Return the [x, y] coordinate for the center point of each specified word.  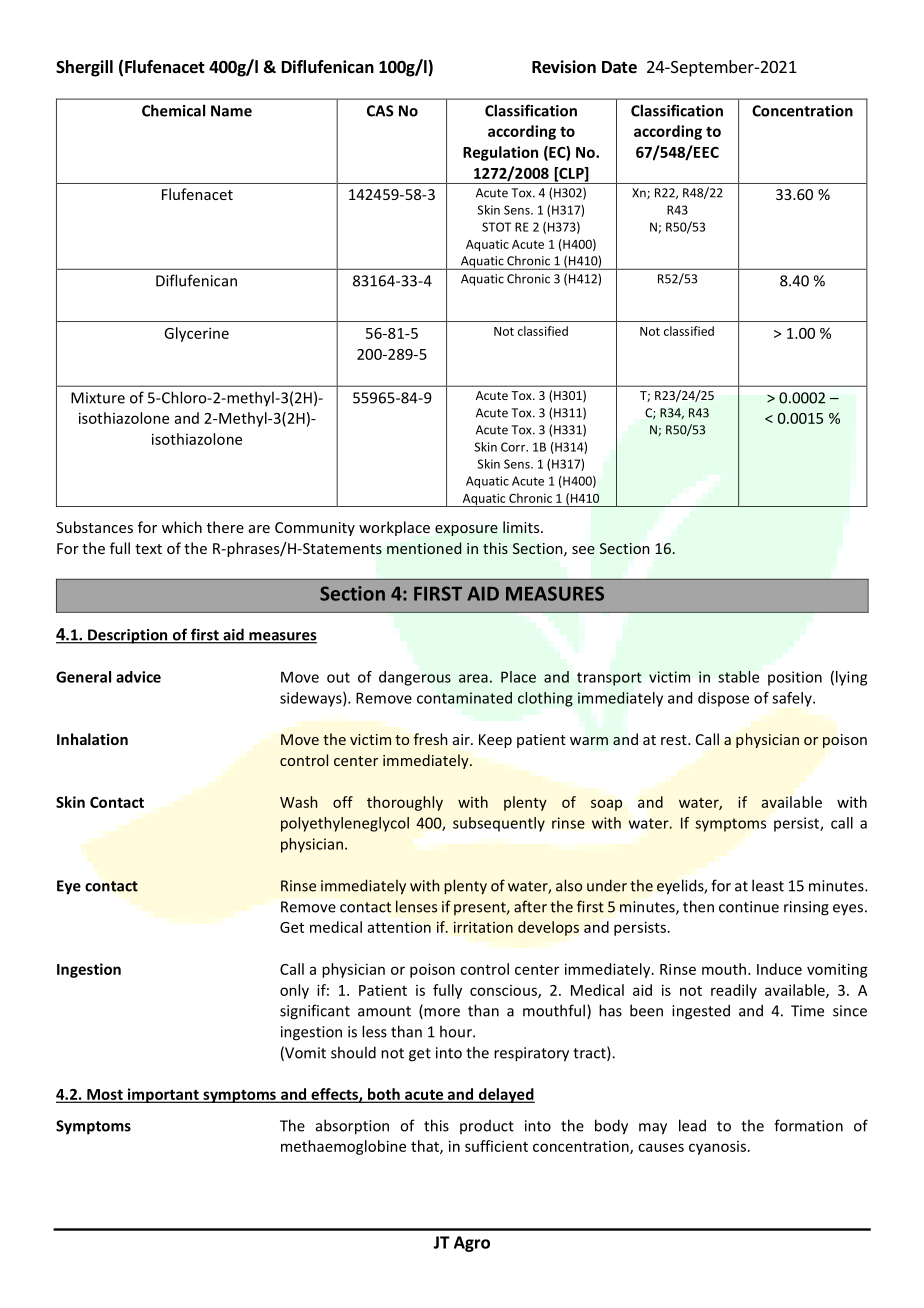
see [583, 550]
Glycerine [196, 334]
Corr [514, 447]
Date [619, 67]
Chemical [173, 110]
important [163, 1095]
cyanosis [717, 1148]
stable [738, 677]
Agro [472, 1244]
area [473, 678]
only [294, 991]
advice [138, 677]
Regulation [500, 153]
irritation [483, 927]
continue [749, 907]
